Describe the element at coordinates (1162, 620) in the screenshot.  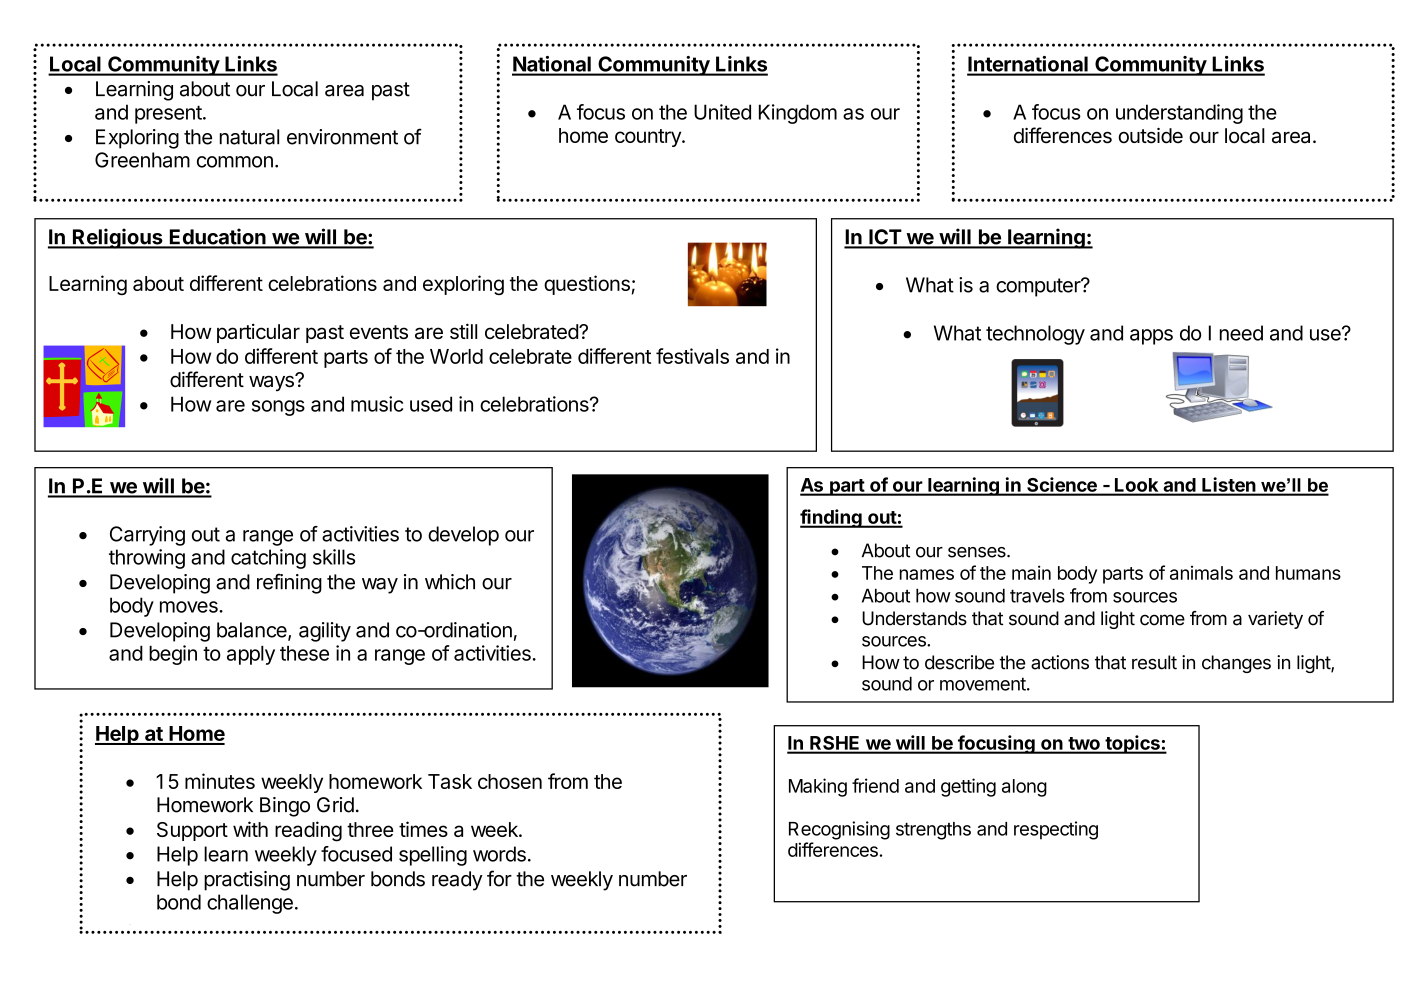
I see `come` at that location.
